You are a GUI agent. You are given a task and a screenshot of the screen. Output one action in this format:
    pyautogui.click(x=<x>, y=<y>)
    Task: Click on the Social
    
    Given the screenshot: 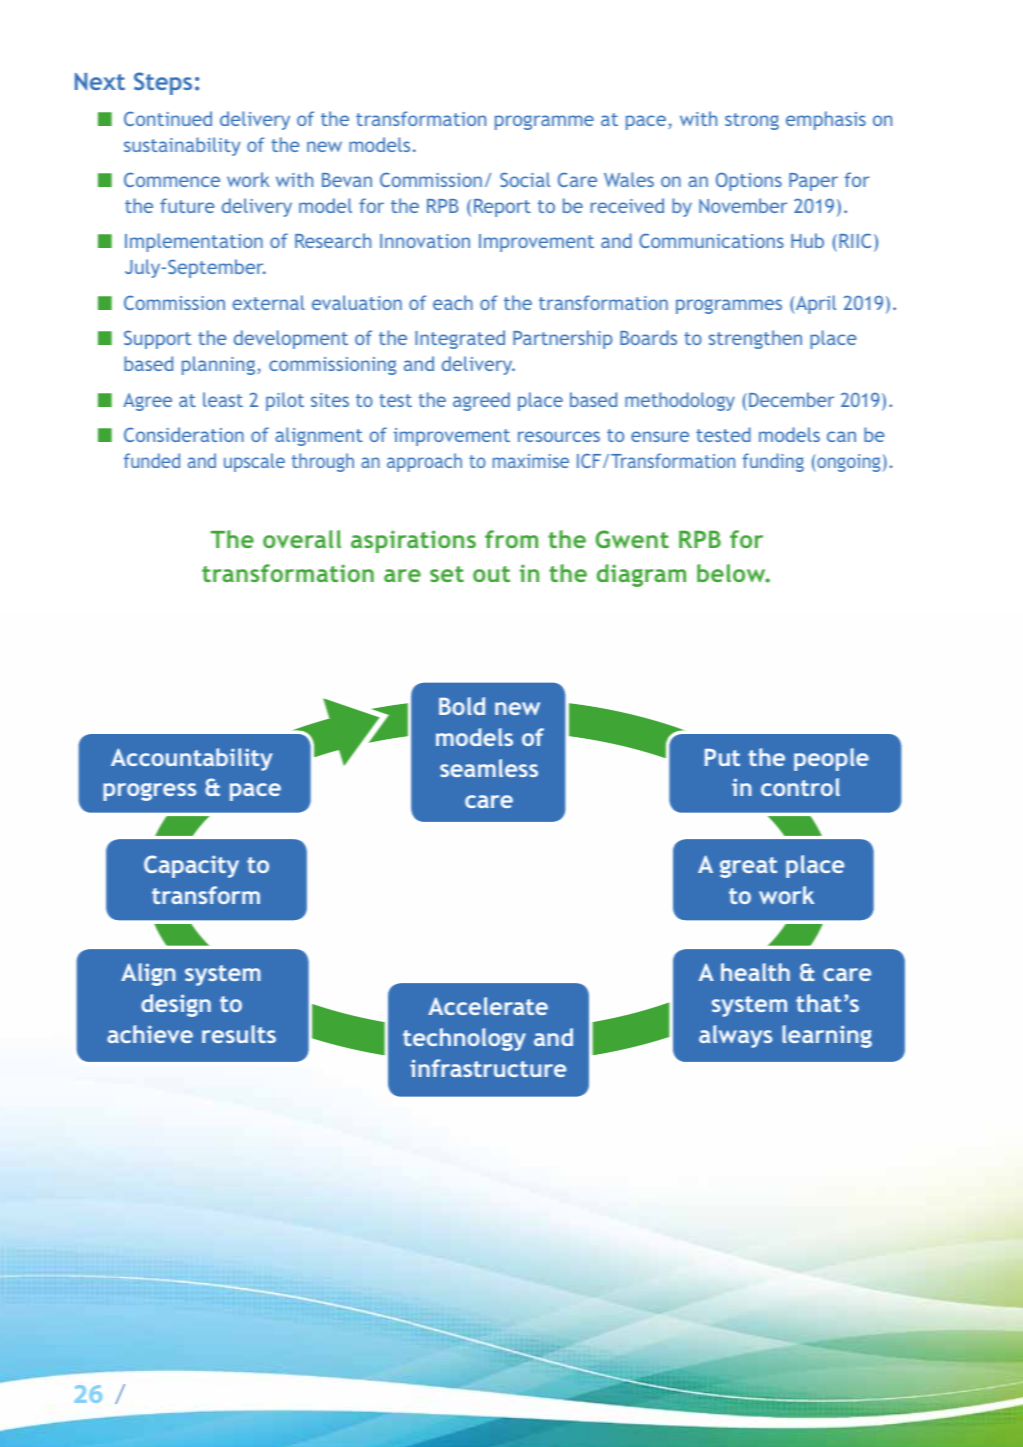 What is the action you would take?
    pyautogui.click(x=525, y=179)
